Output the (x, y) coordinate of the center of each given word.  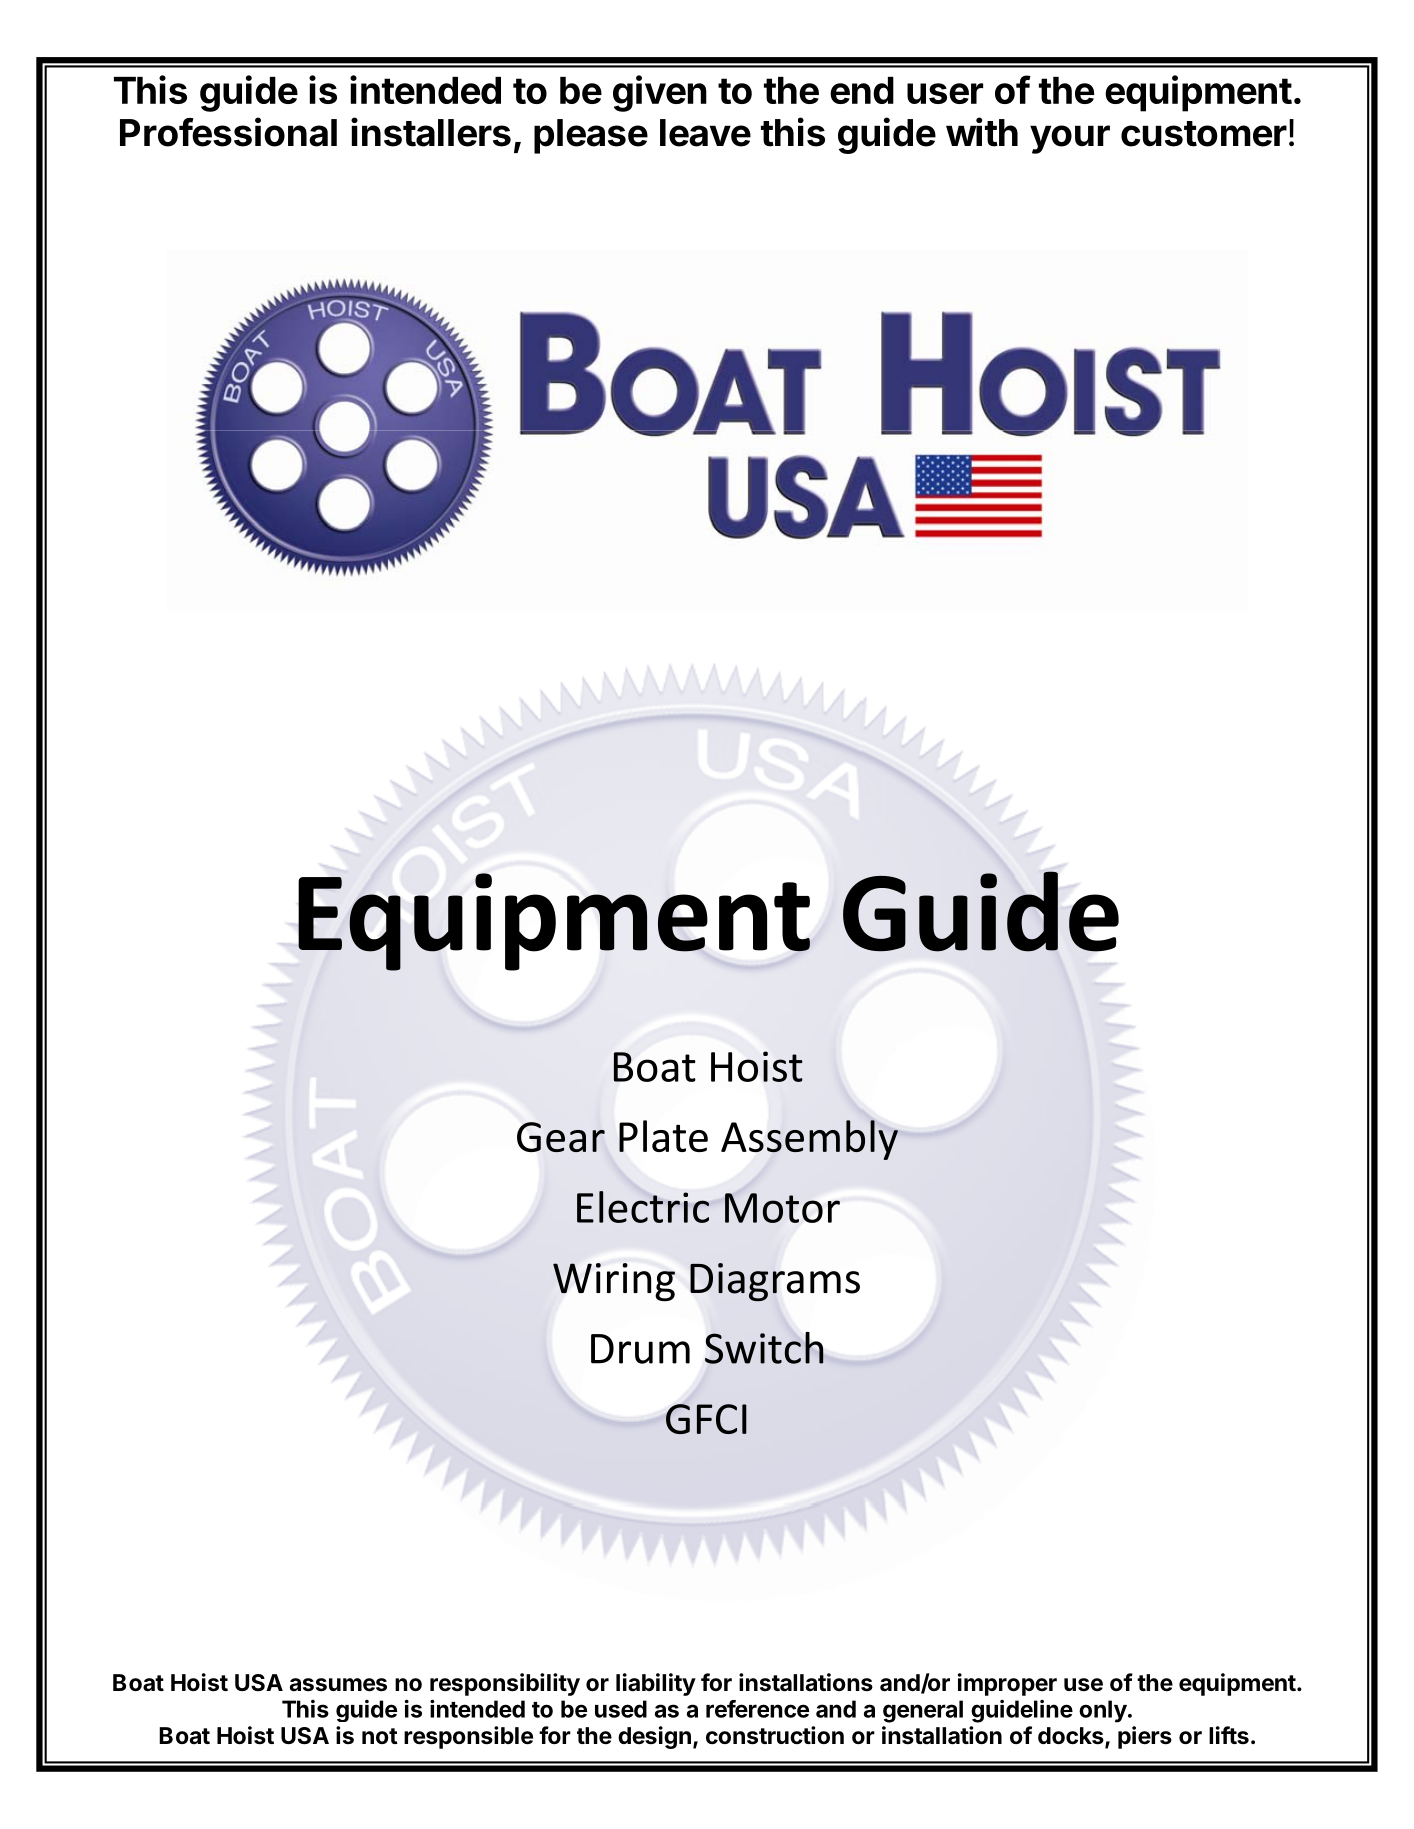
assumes (338, 1685)
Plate (663, 1136)
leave (705, 133)
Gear (561, 1137)
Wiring (614, 1282)
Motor (782, 1208)
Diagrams (775, 1282)
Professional (228, 132)
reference (757, 1709)
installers (431, 132)
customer (1204, 134)
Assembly (809, 1140)
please (591, 136)
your (1070, 139)
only (1103, 1711)
